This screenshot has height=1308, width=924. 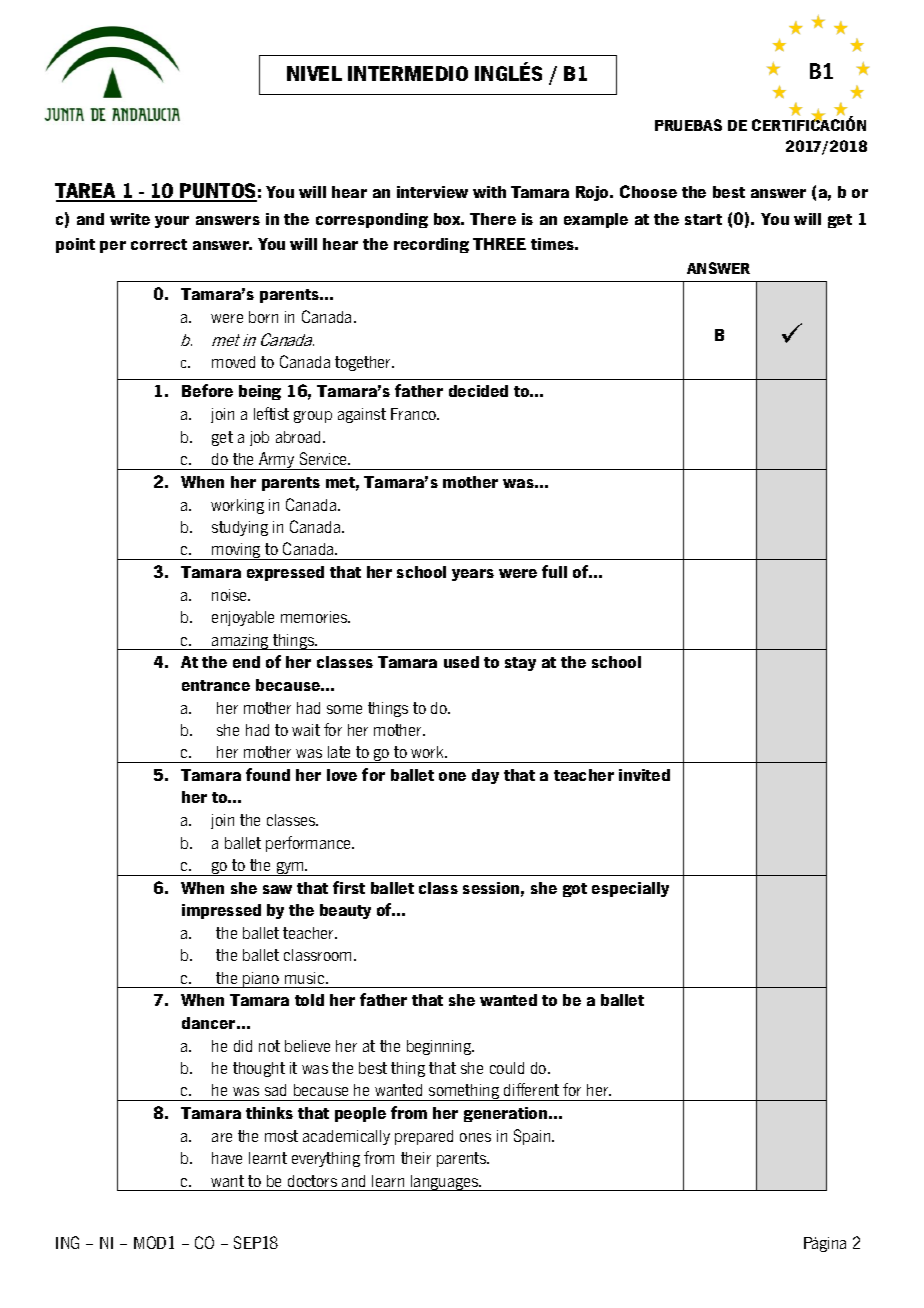 I want to click on studying, so click(x=240, y=528).
